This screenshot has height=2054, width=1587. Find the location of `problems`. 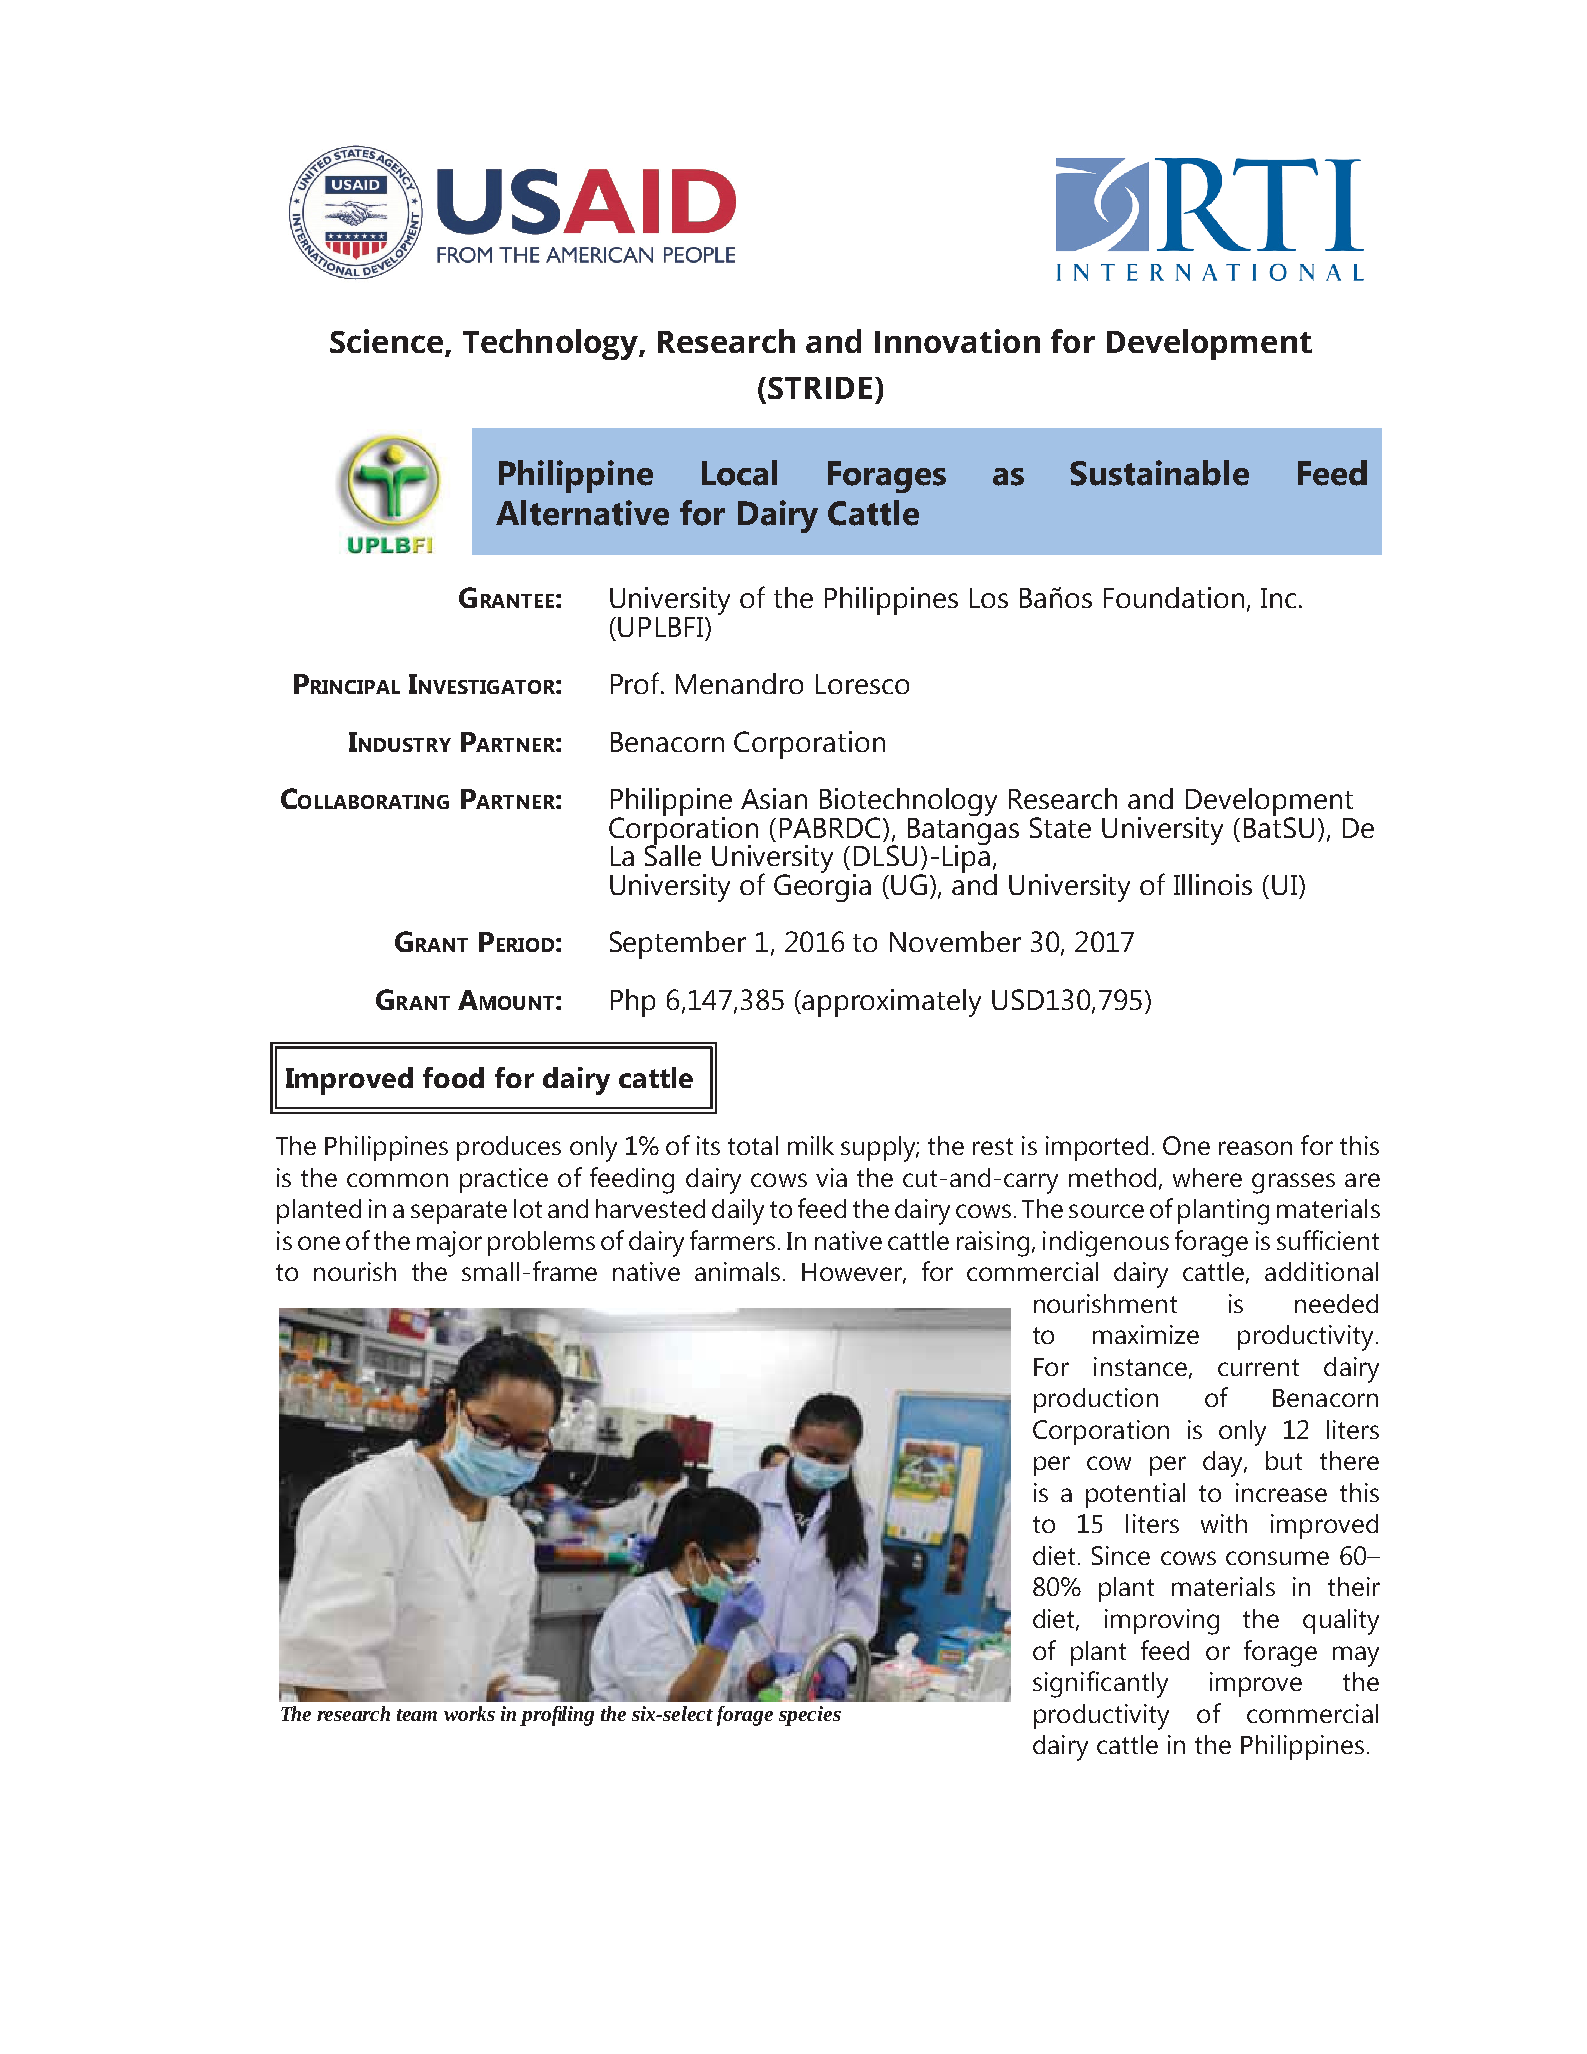

problems is located at coordinates (541, 1243).
